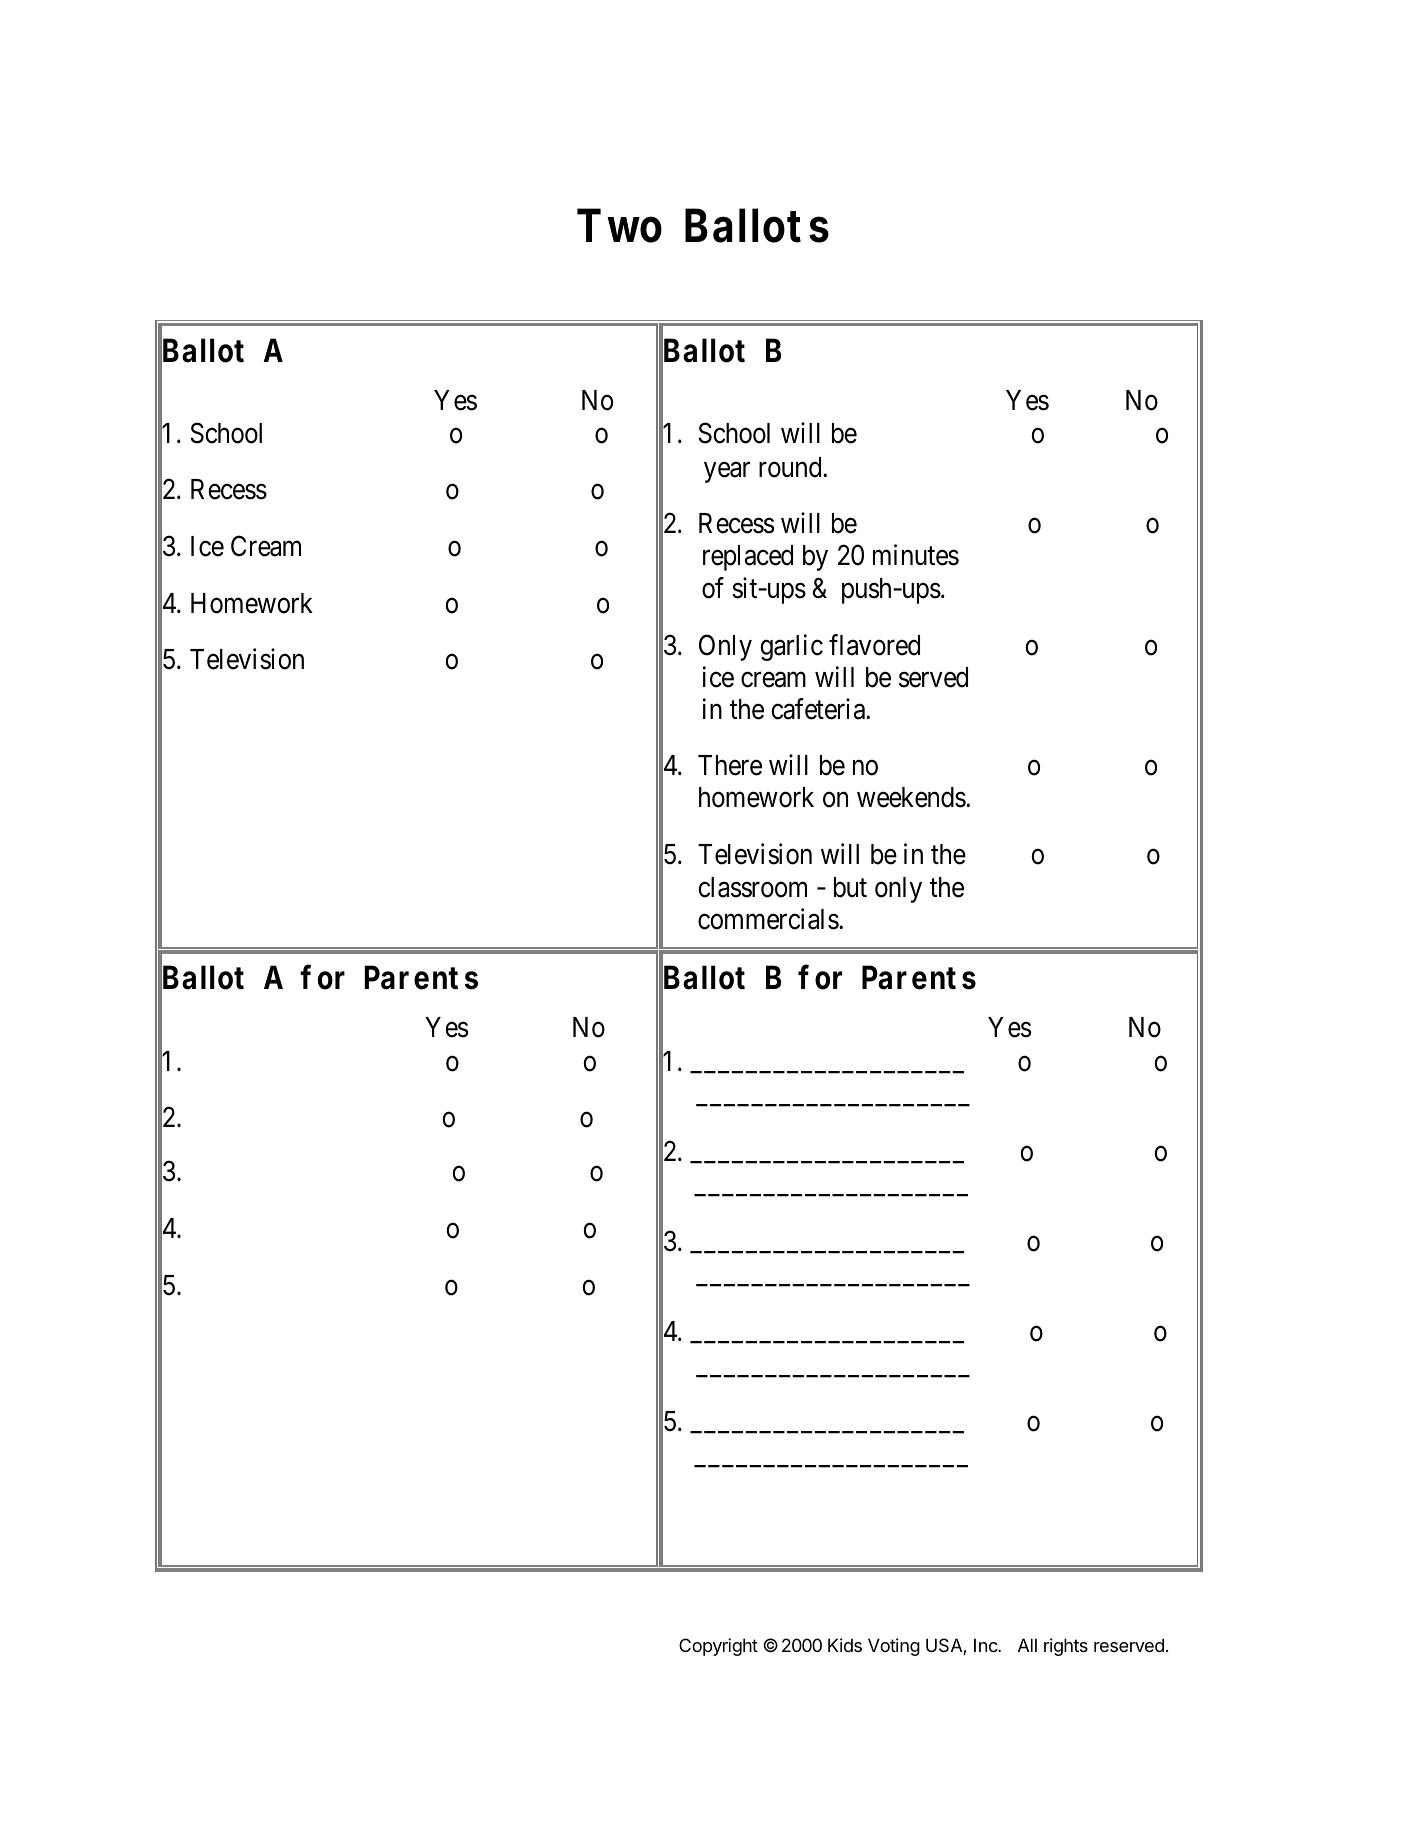 This page has width=1407, height=1821. I want to click on classroom, so click(752, 887).
